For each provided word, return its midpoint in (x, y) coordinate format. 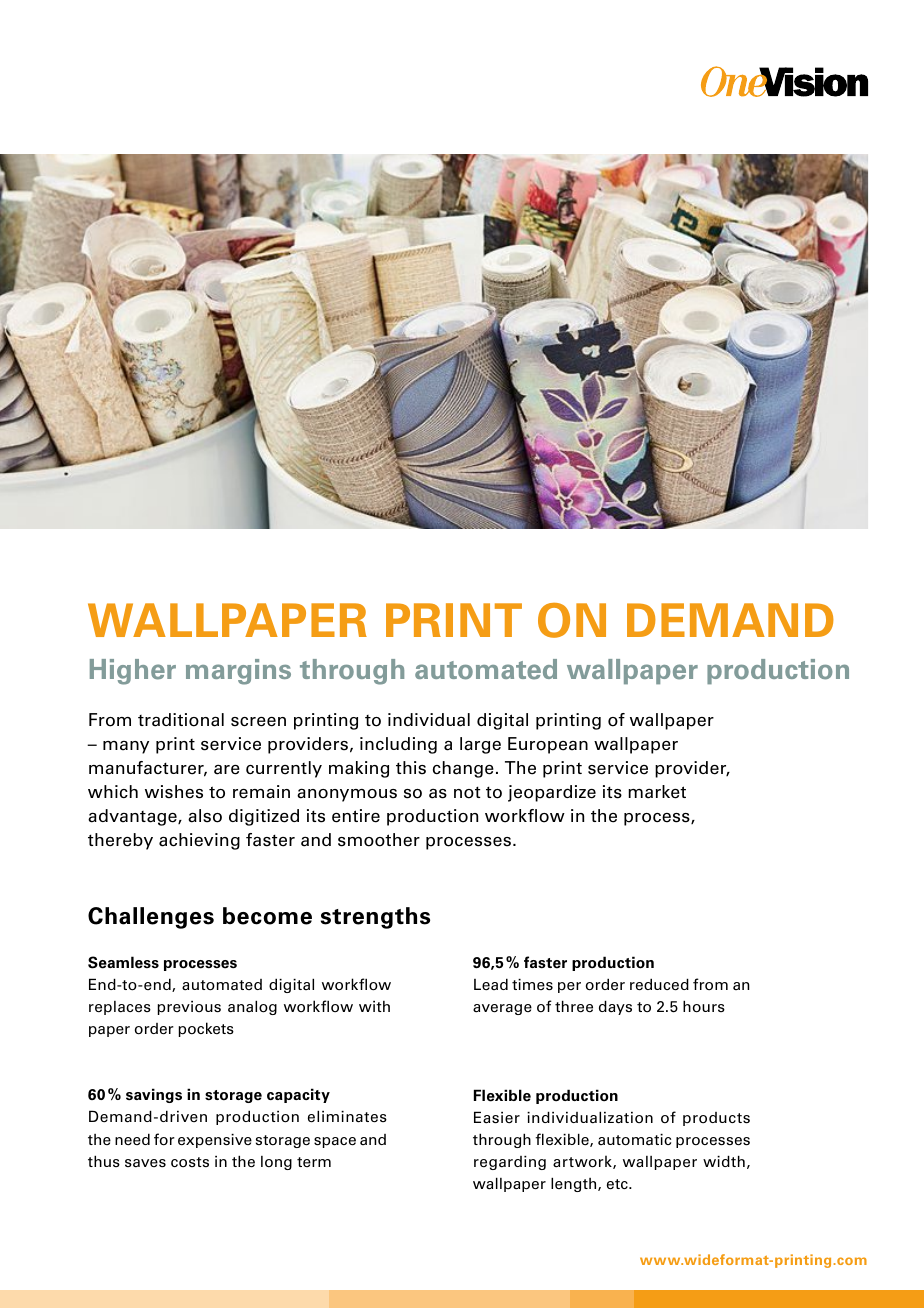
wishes (174, 792)
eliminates (347, 1116)
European (548, 745)
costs (190, 1162)
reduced (659, 984)
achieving (199, 841)
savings (154, 1095)
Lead (491, 984)
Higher (133, 672)
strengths (375, 918)
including (398, 745)
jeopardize (552, 793)
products (716, 1119)
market (657, 792)
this (411, 768)
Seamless (123, 962)
